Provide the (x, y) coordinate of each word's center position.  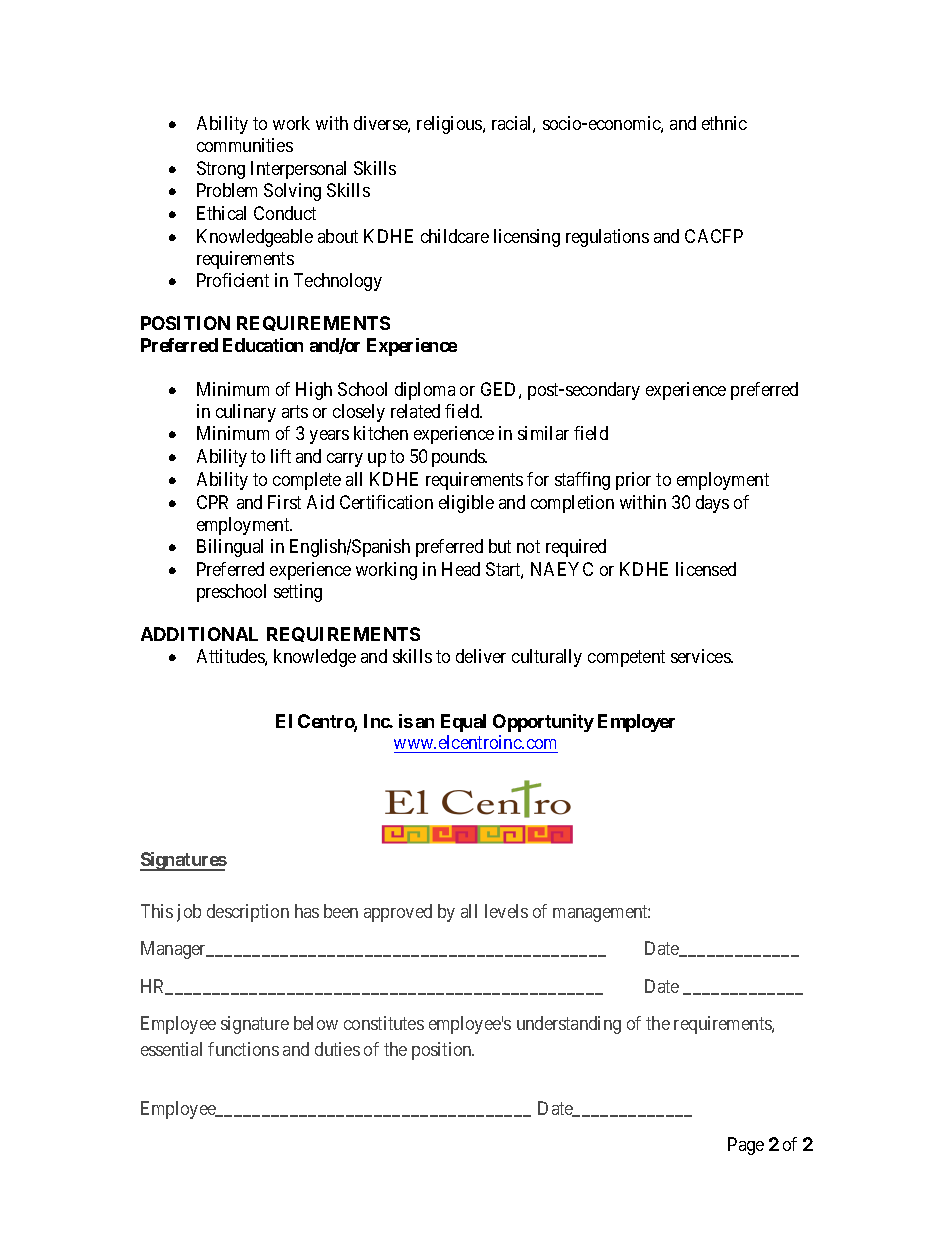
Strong (221, 170)
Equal (463, 723)
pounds (459, 458)
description (248, 913)
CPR (212, 502)
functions (243, 1049)
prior (633, 481)
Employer (636, 723)
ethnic (724, 123)
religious (450, 125)
